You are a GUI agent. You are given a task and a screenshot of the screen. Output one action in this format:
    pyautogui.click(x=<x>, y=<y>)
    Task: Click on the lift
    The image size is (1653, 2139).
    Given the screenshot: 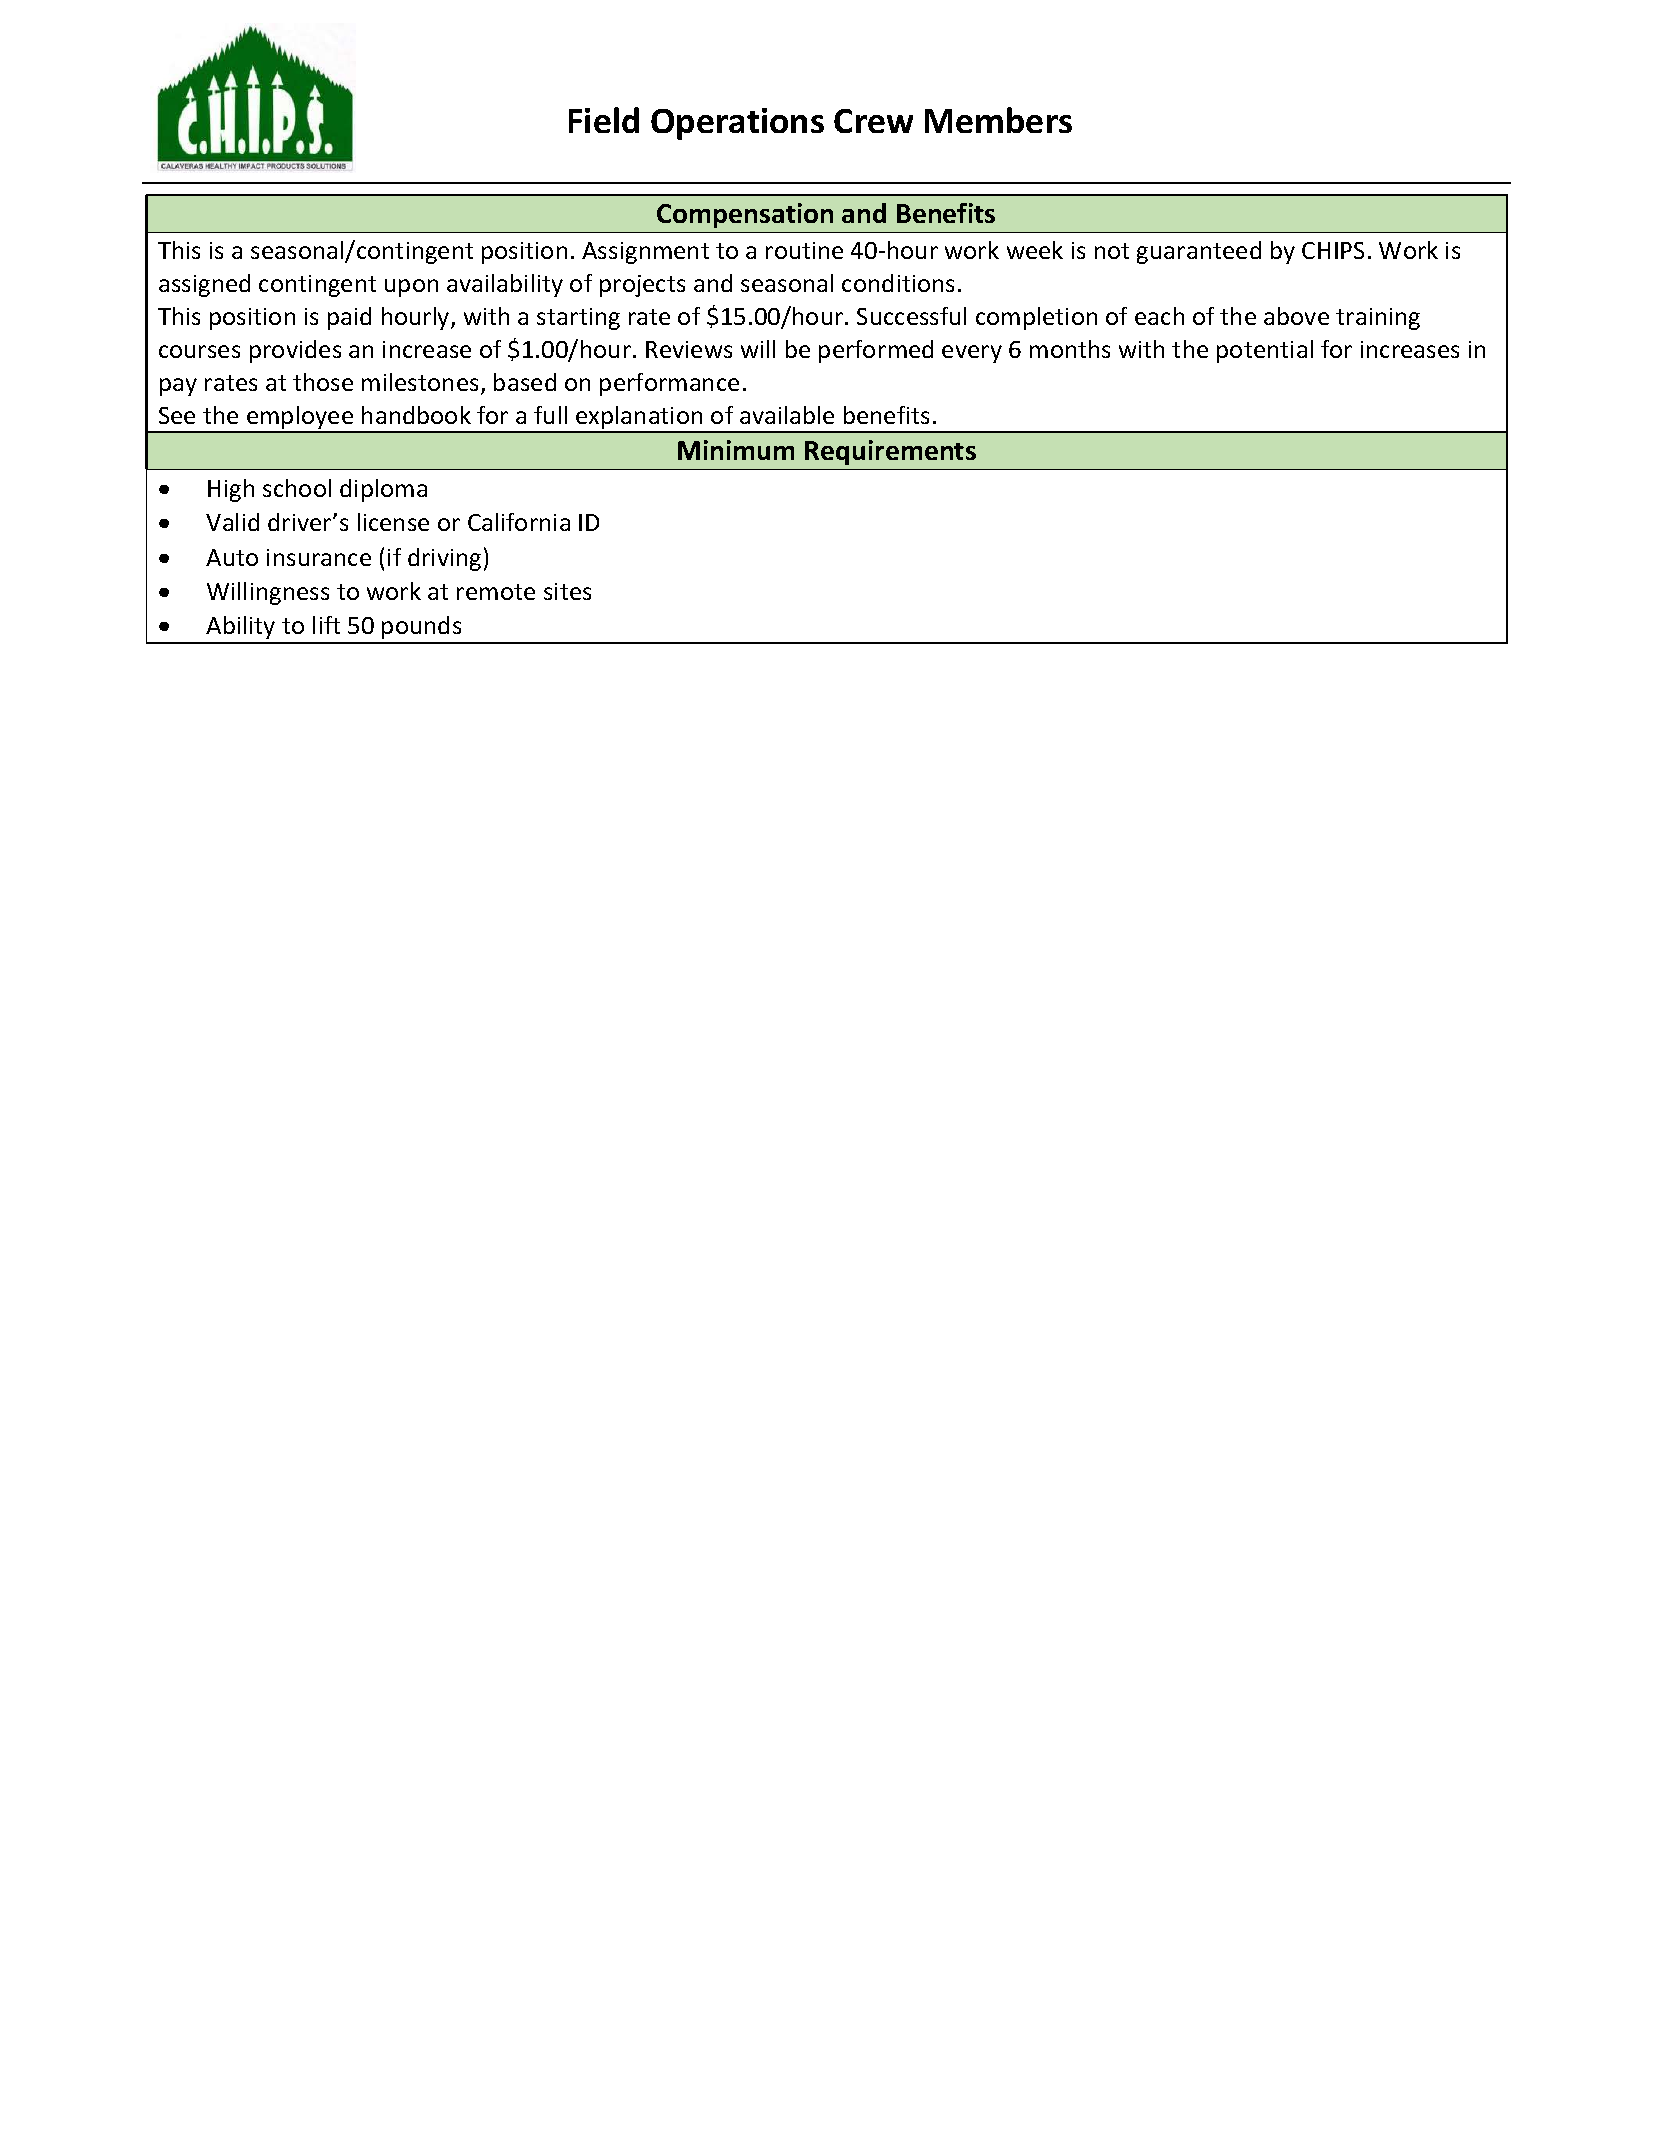 What is the action you would take?
    pyautogui.click(x=326, y=625)
